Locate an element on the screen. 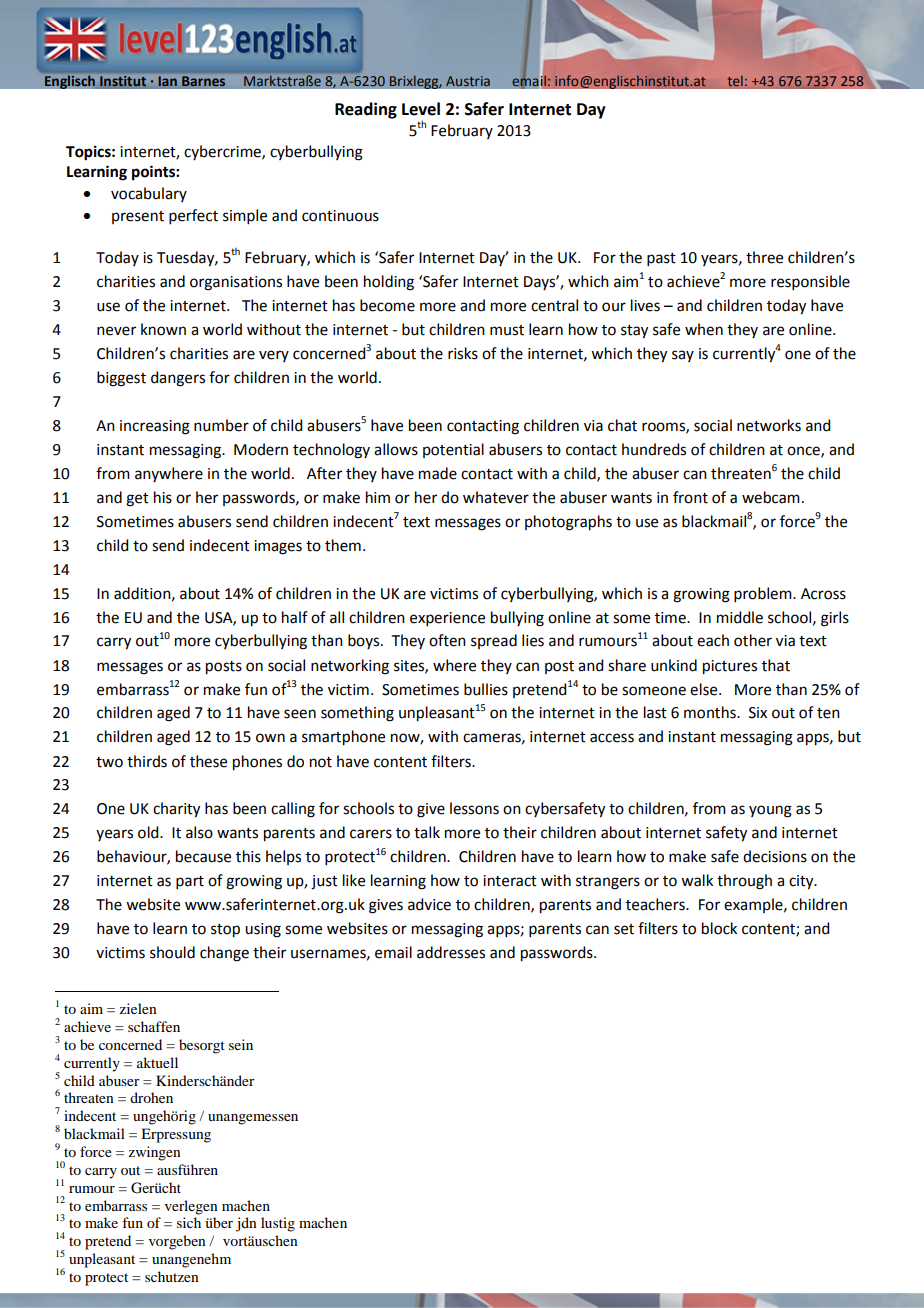 Image resolution: width=924 pixels, height=1308 pixels. three is located at coordinates (764, 257).
